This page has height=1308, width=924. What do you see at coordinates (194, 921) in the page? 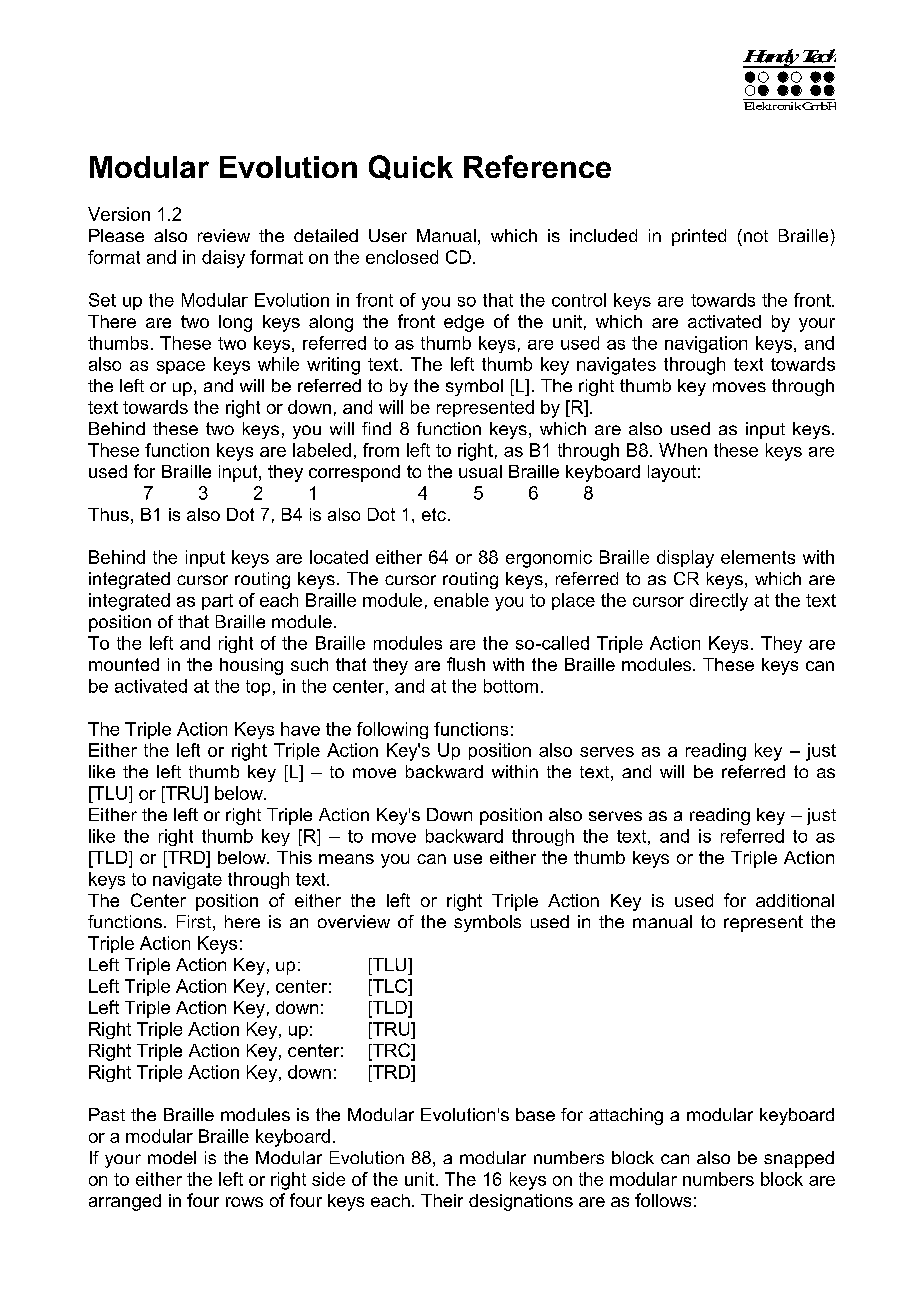
I see `First` at bounding box center [194, 921].
